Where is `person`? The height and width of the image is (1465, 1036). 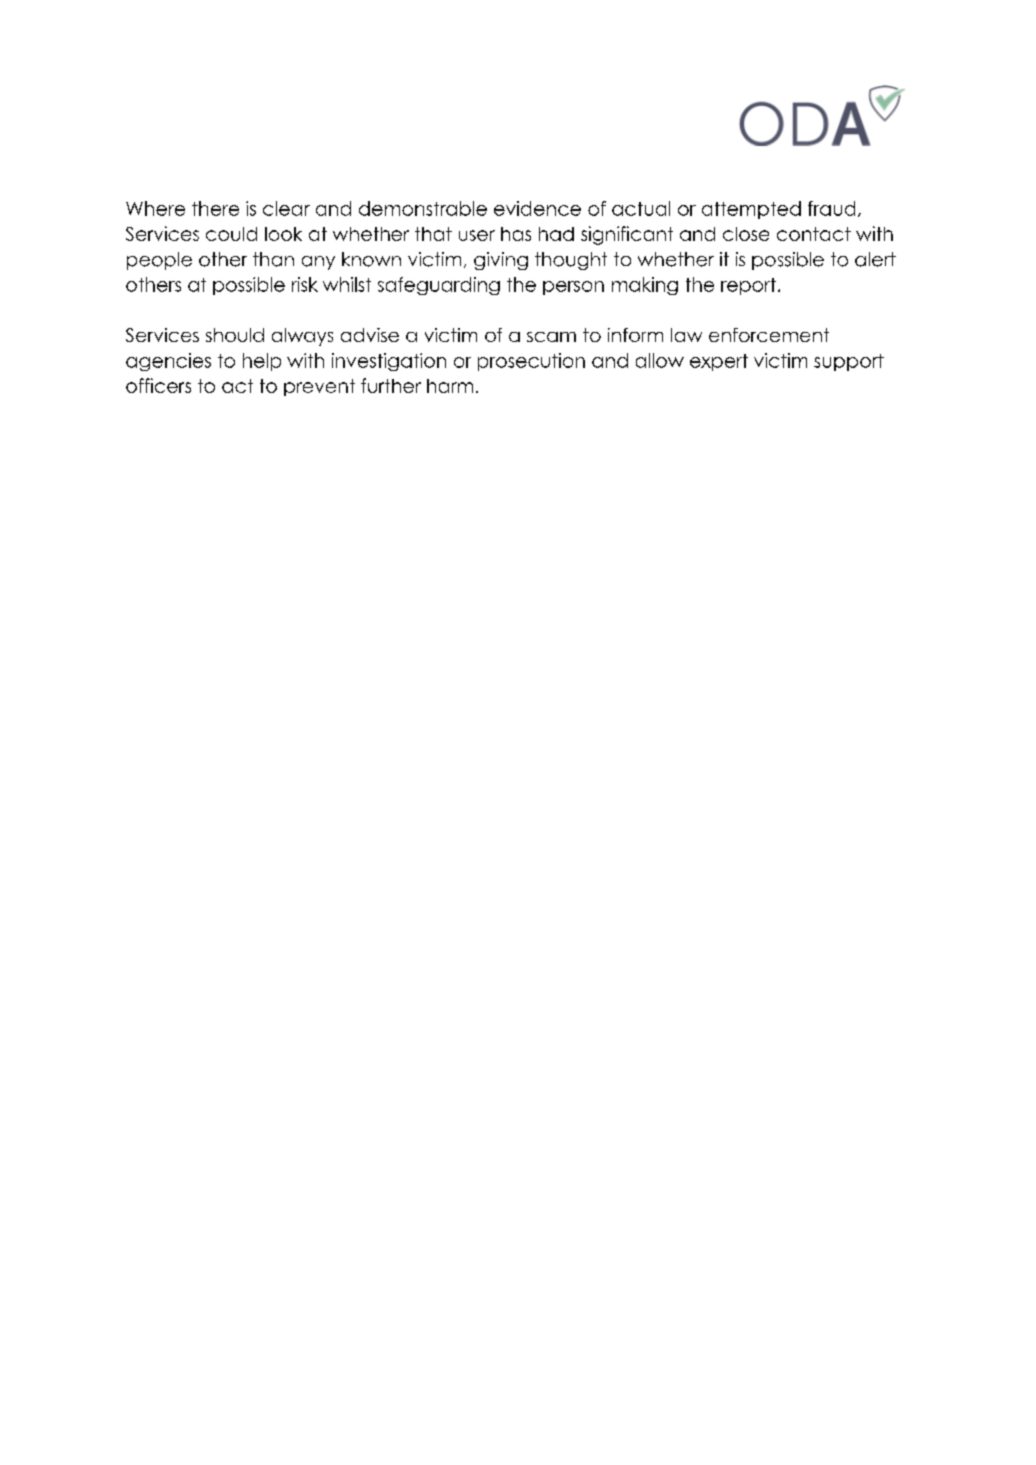
person is located at coordinates (573, 288).
